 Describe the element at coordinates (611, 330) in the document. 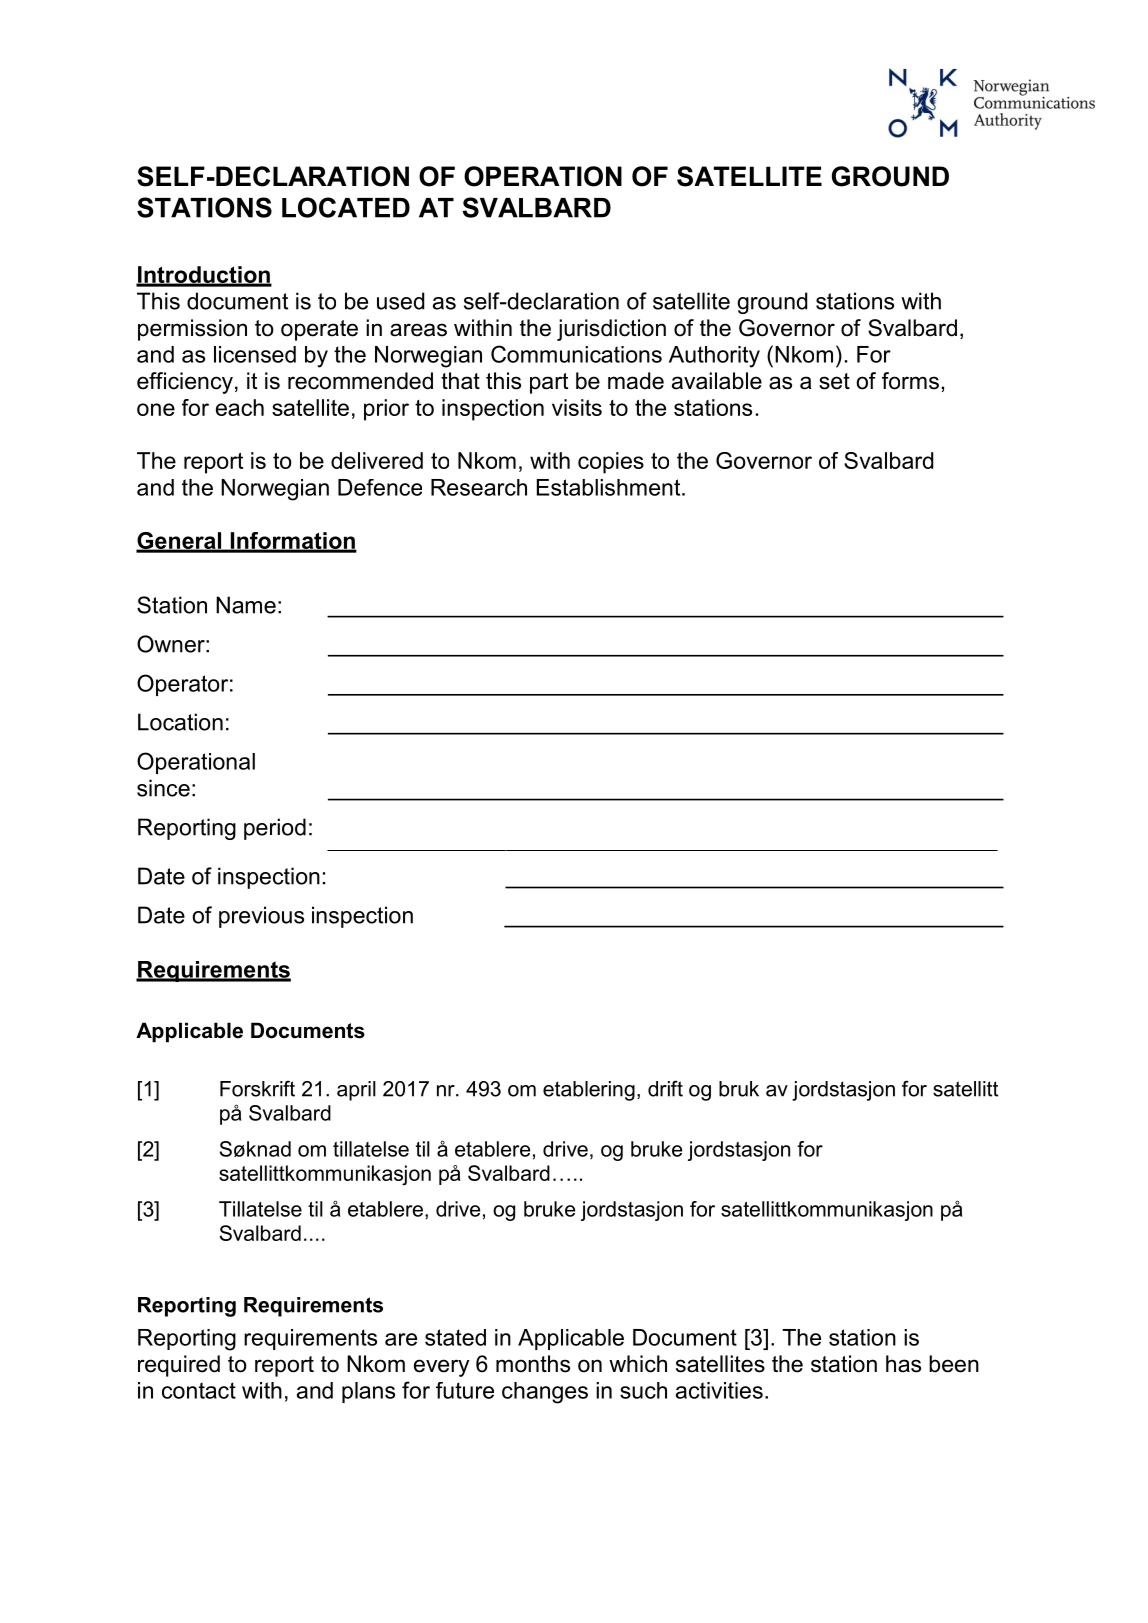

I see `jurisdiction` at that location.
